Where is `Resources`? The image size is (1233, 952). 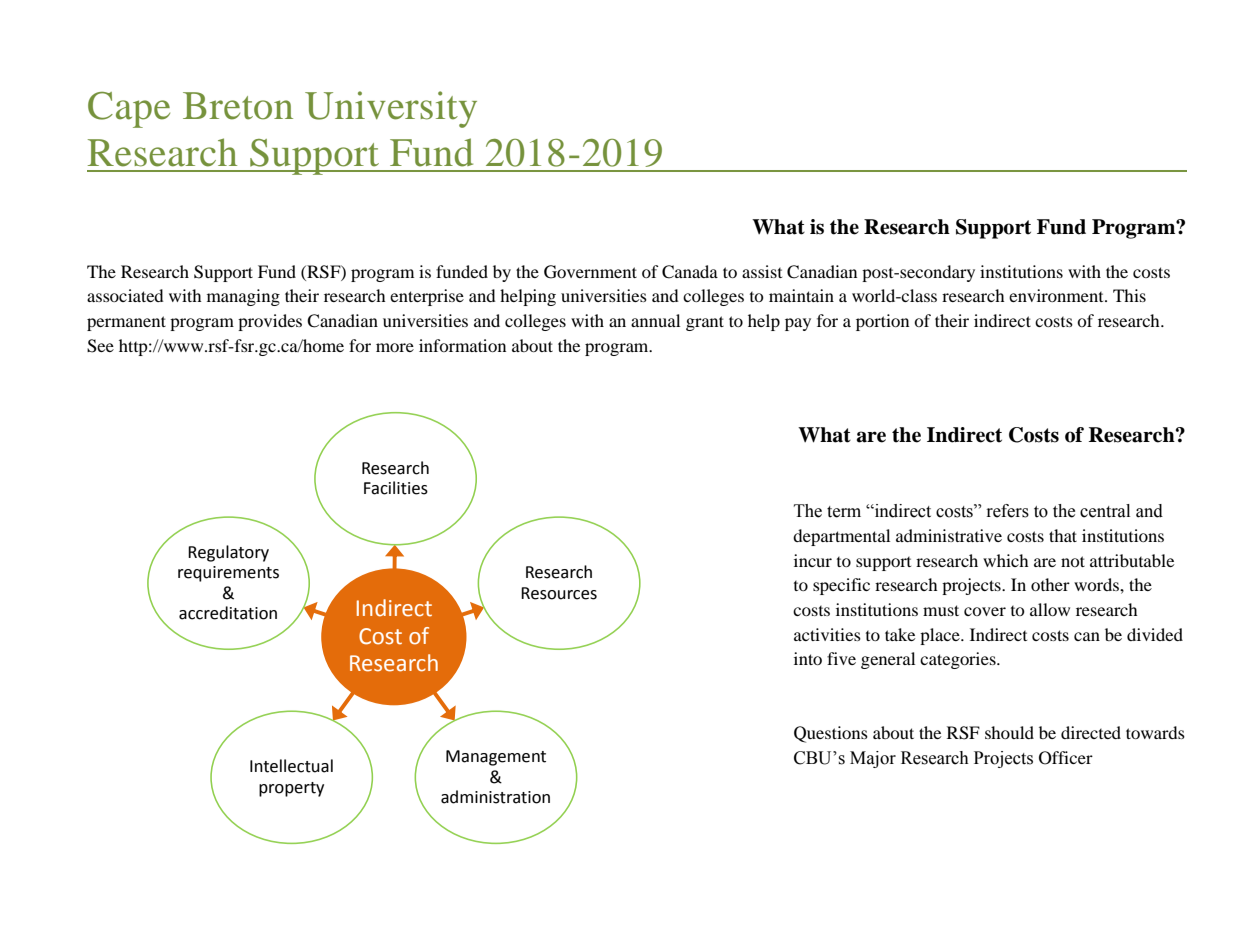 Resources is located at coordinates (559, 593).
